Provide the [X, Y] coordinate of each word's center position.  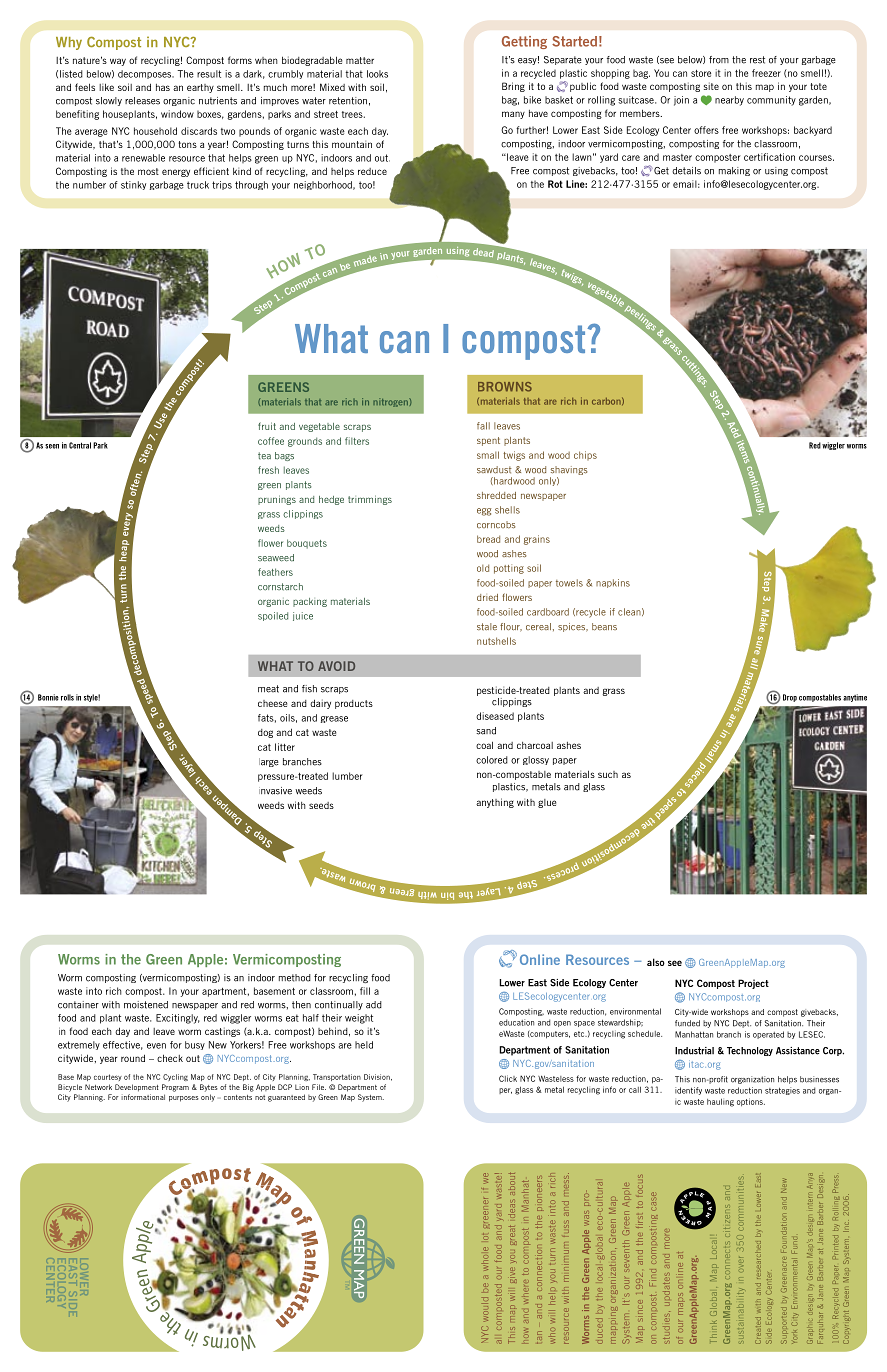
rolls [67, 697]
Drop [790, 698]
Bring [513, 87]
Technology [750, 1051]
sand [486, 731]
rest [757, 60]
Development [137, 1088]
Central [80, 445]
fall [483, 426]
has [163, 87]
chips [585, 455]
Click [508, 1078]
